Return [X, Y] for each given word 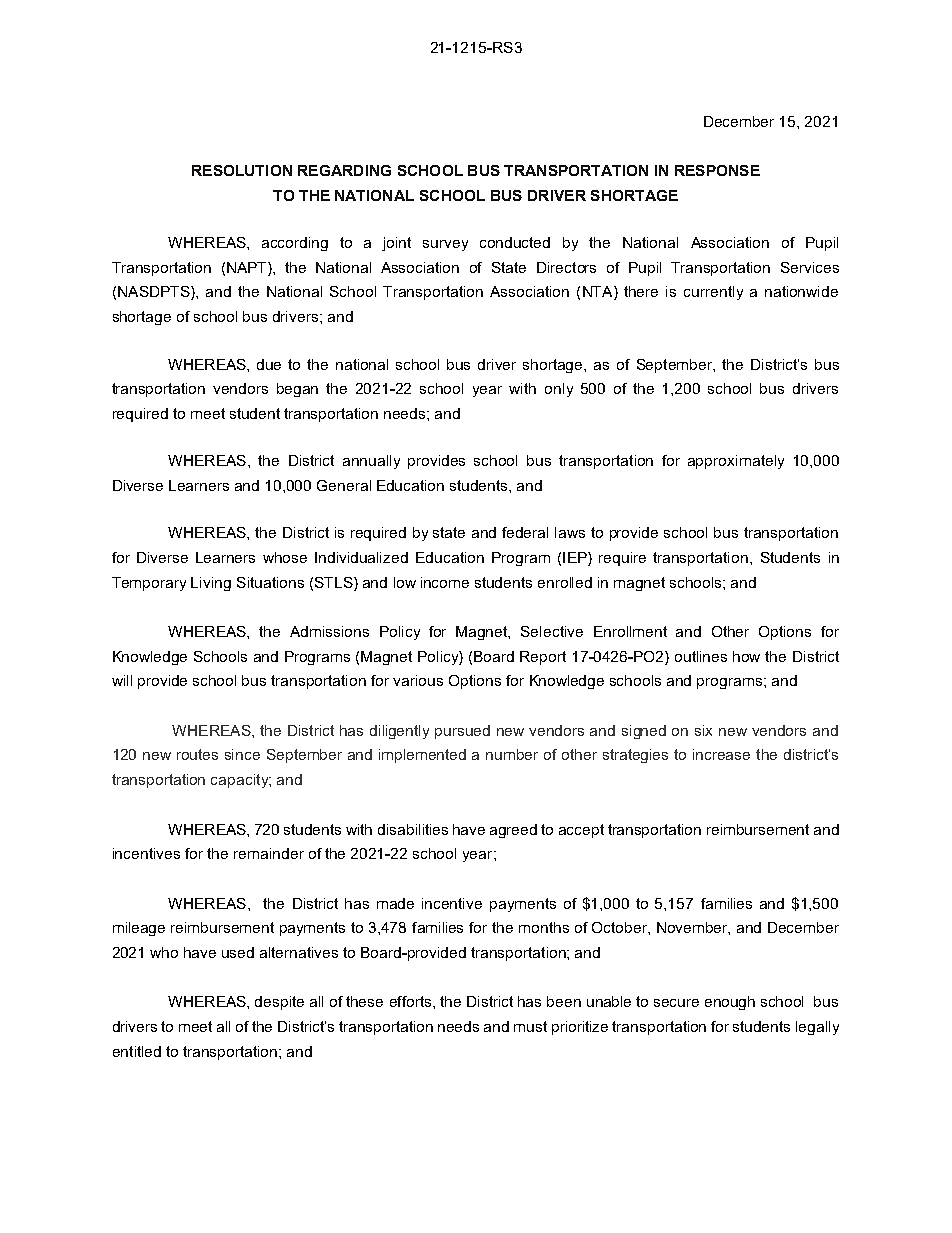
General [344, 485]
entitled [137, 1051]
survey [445, 245]
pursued [462, 732]
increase [721, 754]
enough [730, 1003]
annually [371, 462]
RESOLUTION [242, 170]
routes [197, 754]
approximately [736, 462]
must [530, 1026]
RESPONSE [717, 170]
